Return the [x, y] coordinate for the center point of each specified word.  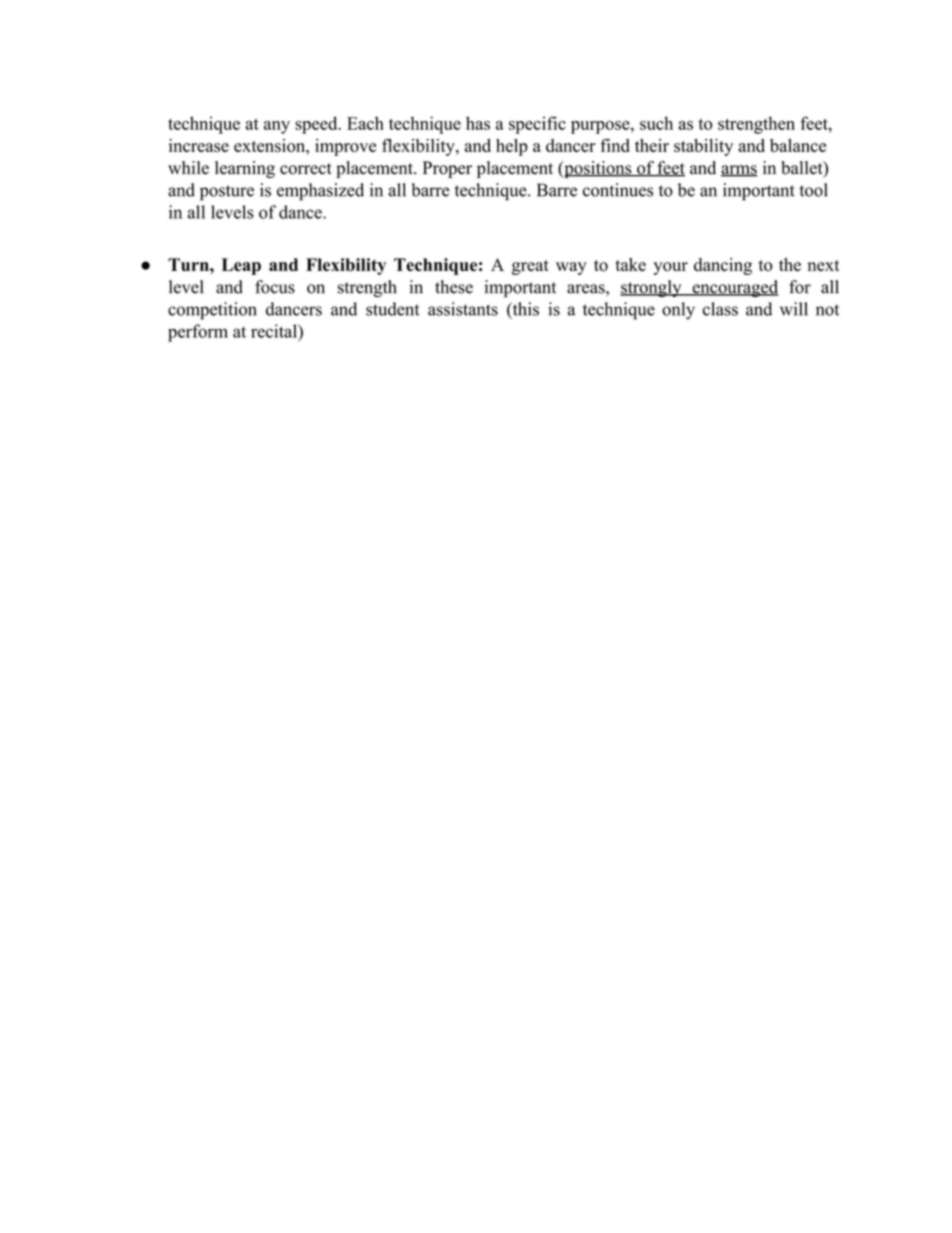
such [656, 123]
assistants [463, 309]
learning [245, 169]
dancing [723, 266]
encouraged [734, 288]
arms [739, 171]
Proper [447, 169]
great [530, 267]
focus [275, 287]
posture [227, 193]
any [277, 127]
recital [275, 331]
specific [537, 125]
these [454, 287]
